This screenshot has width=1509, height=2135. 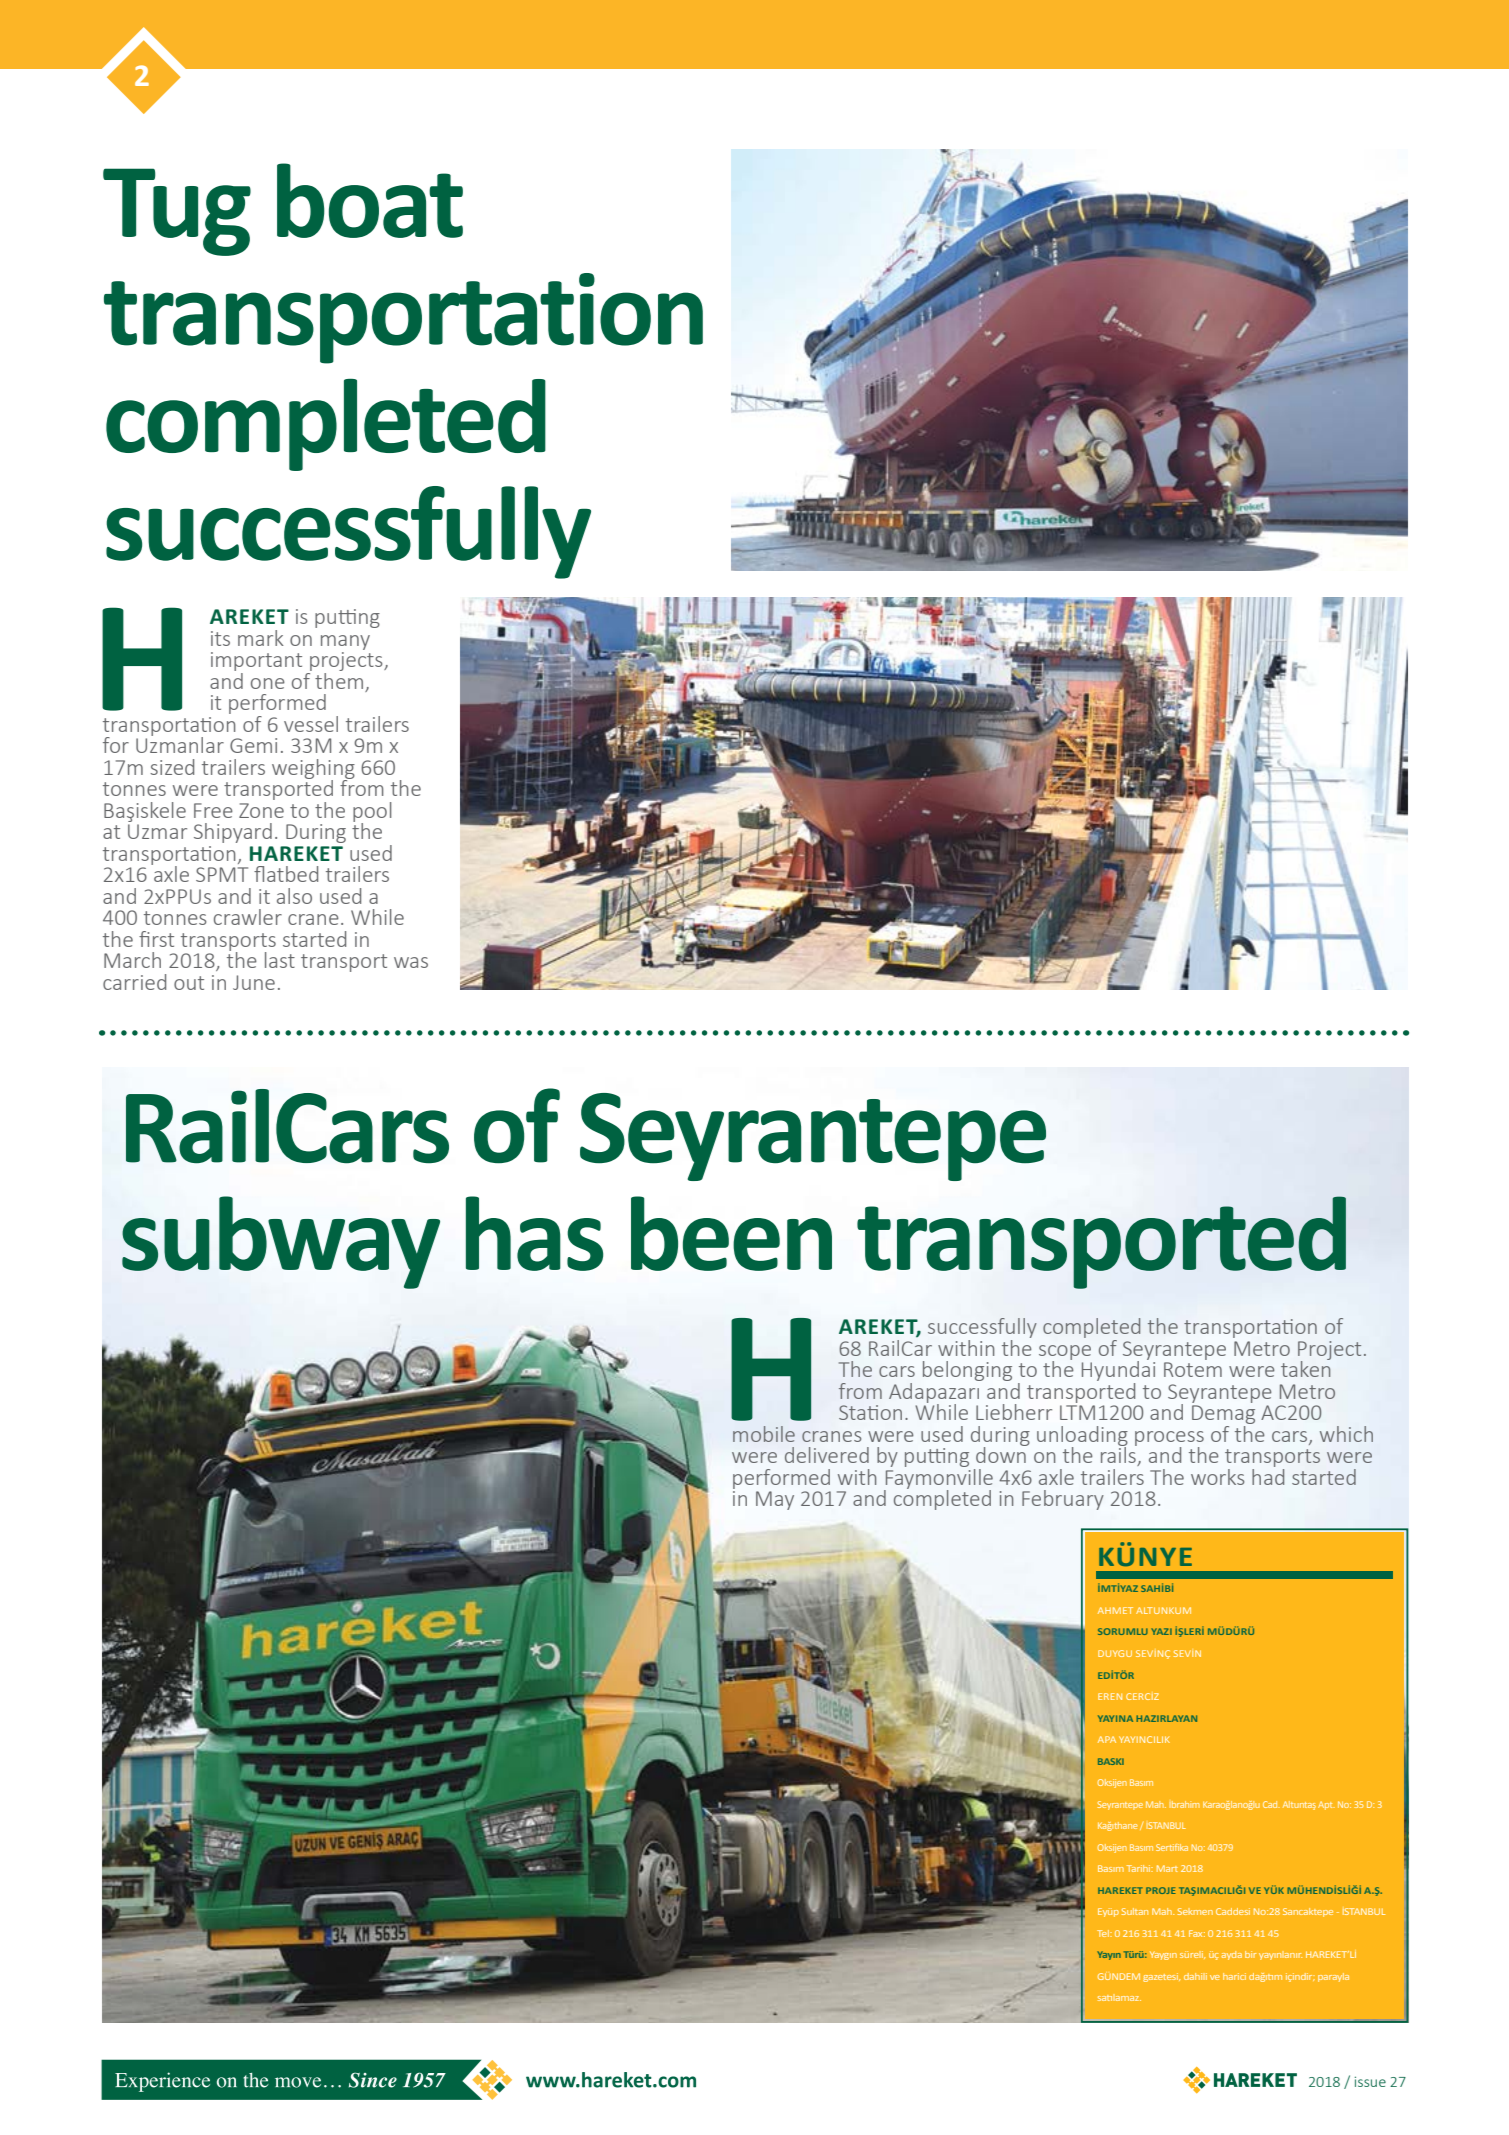 What do you see at coordinates (775, 1500) in the screenshot?
I see `May` at bounding box center [775, 1500].
